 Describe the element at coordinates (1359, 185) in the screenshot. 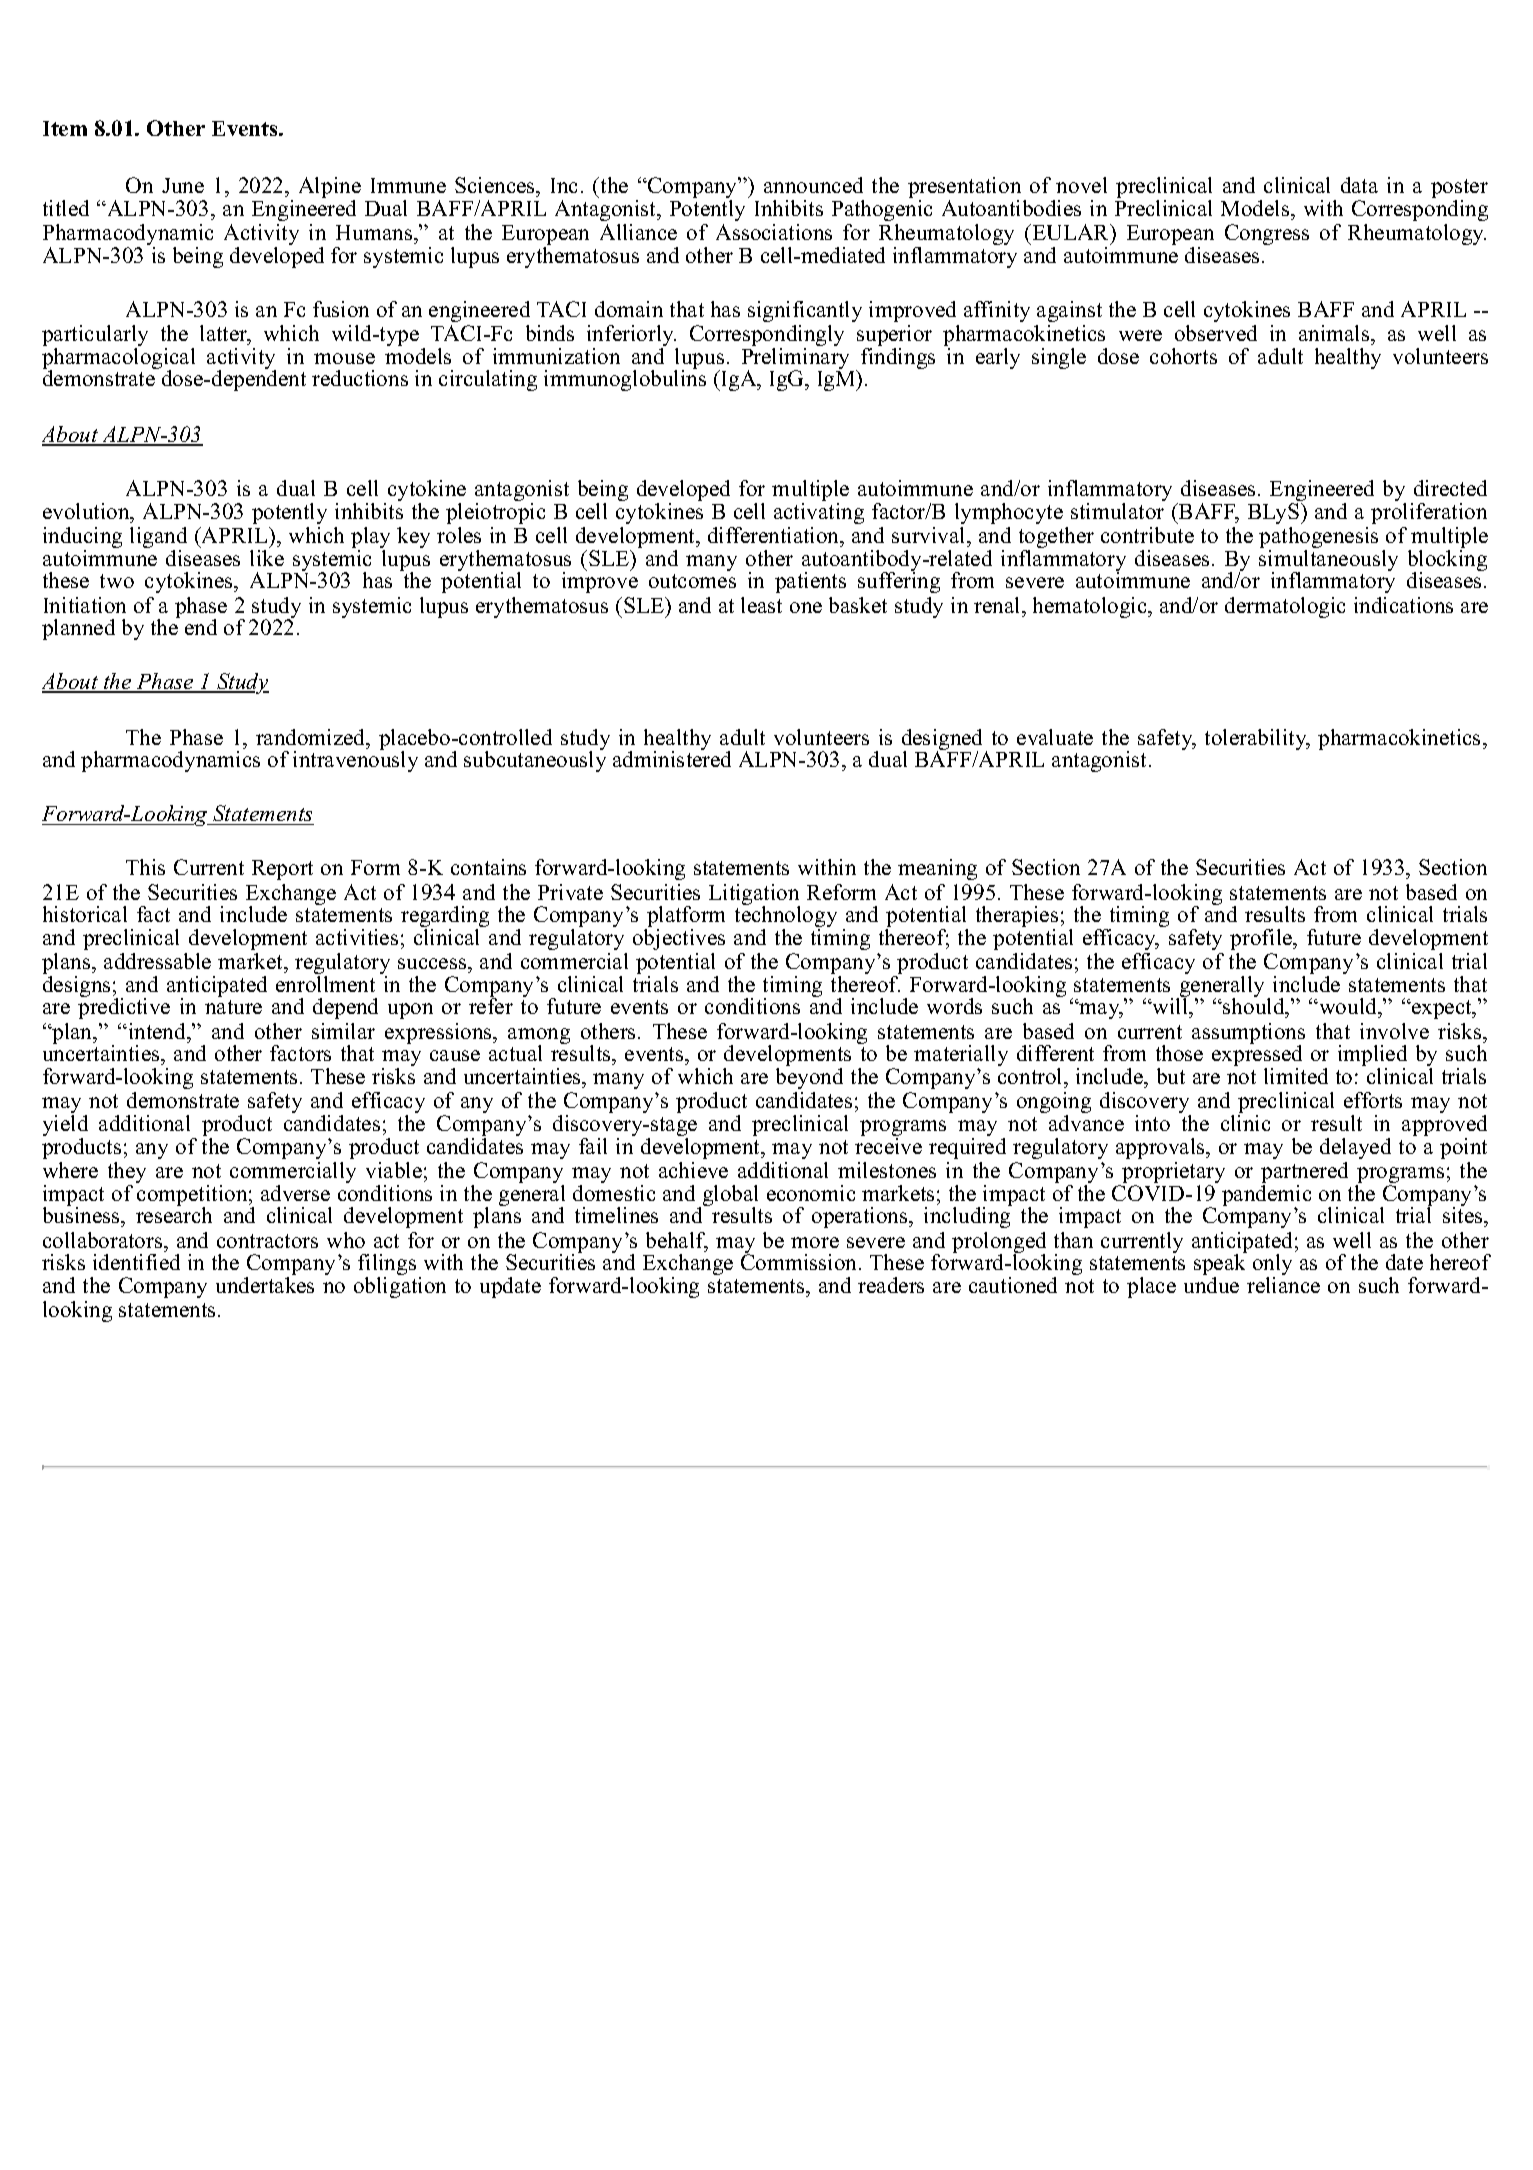

I see `data` at that location.
